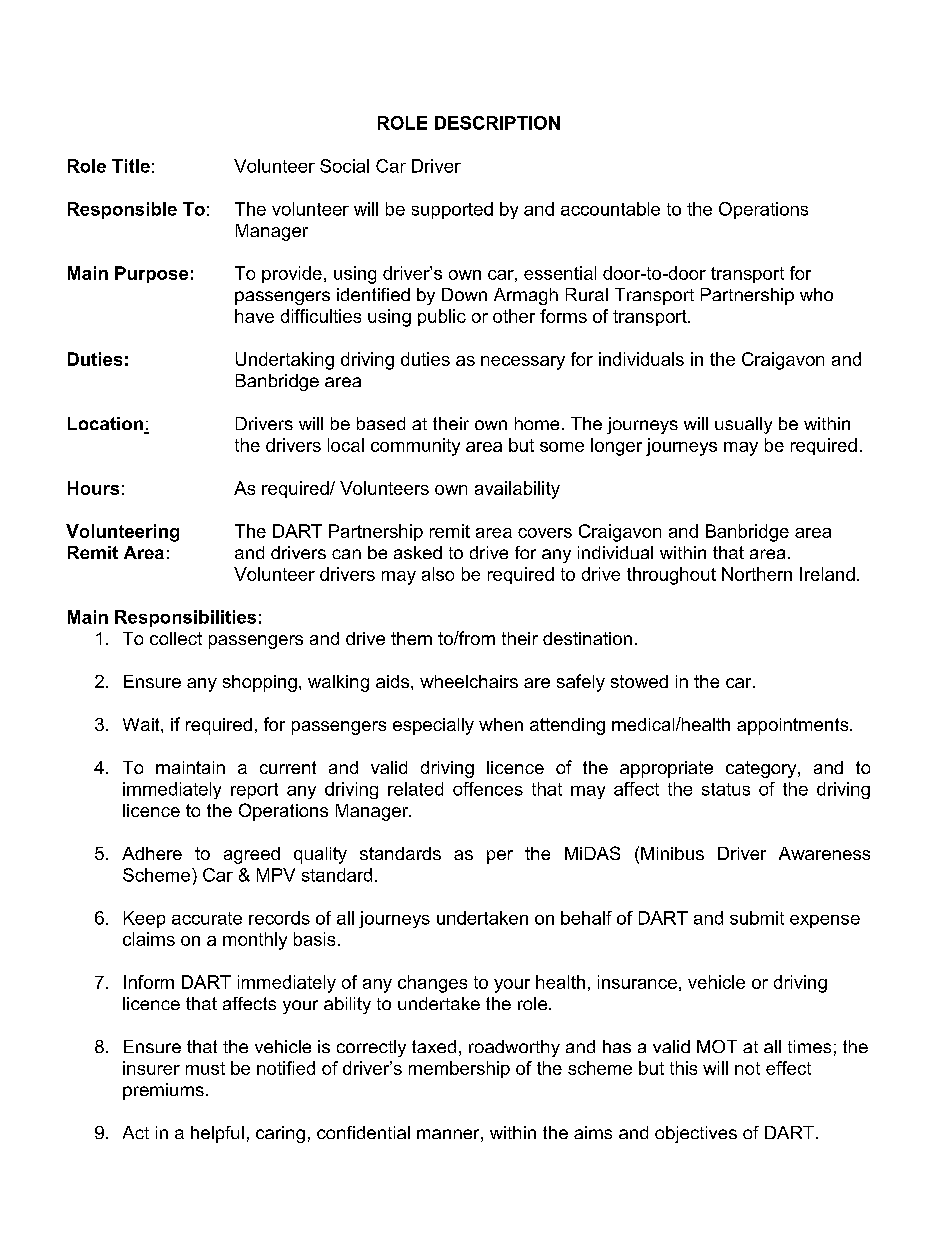 The height and width of the document is (1233, 952). What do you see at coordinates (610, 209) in the document?
I see `accountable` at bounding box center [610, 209].
